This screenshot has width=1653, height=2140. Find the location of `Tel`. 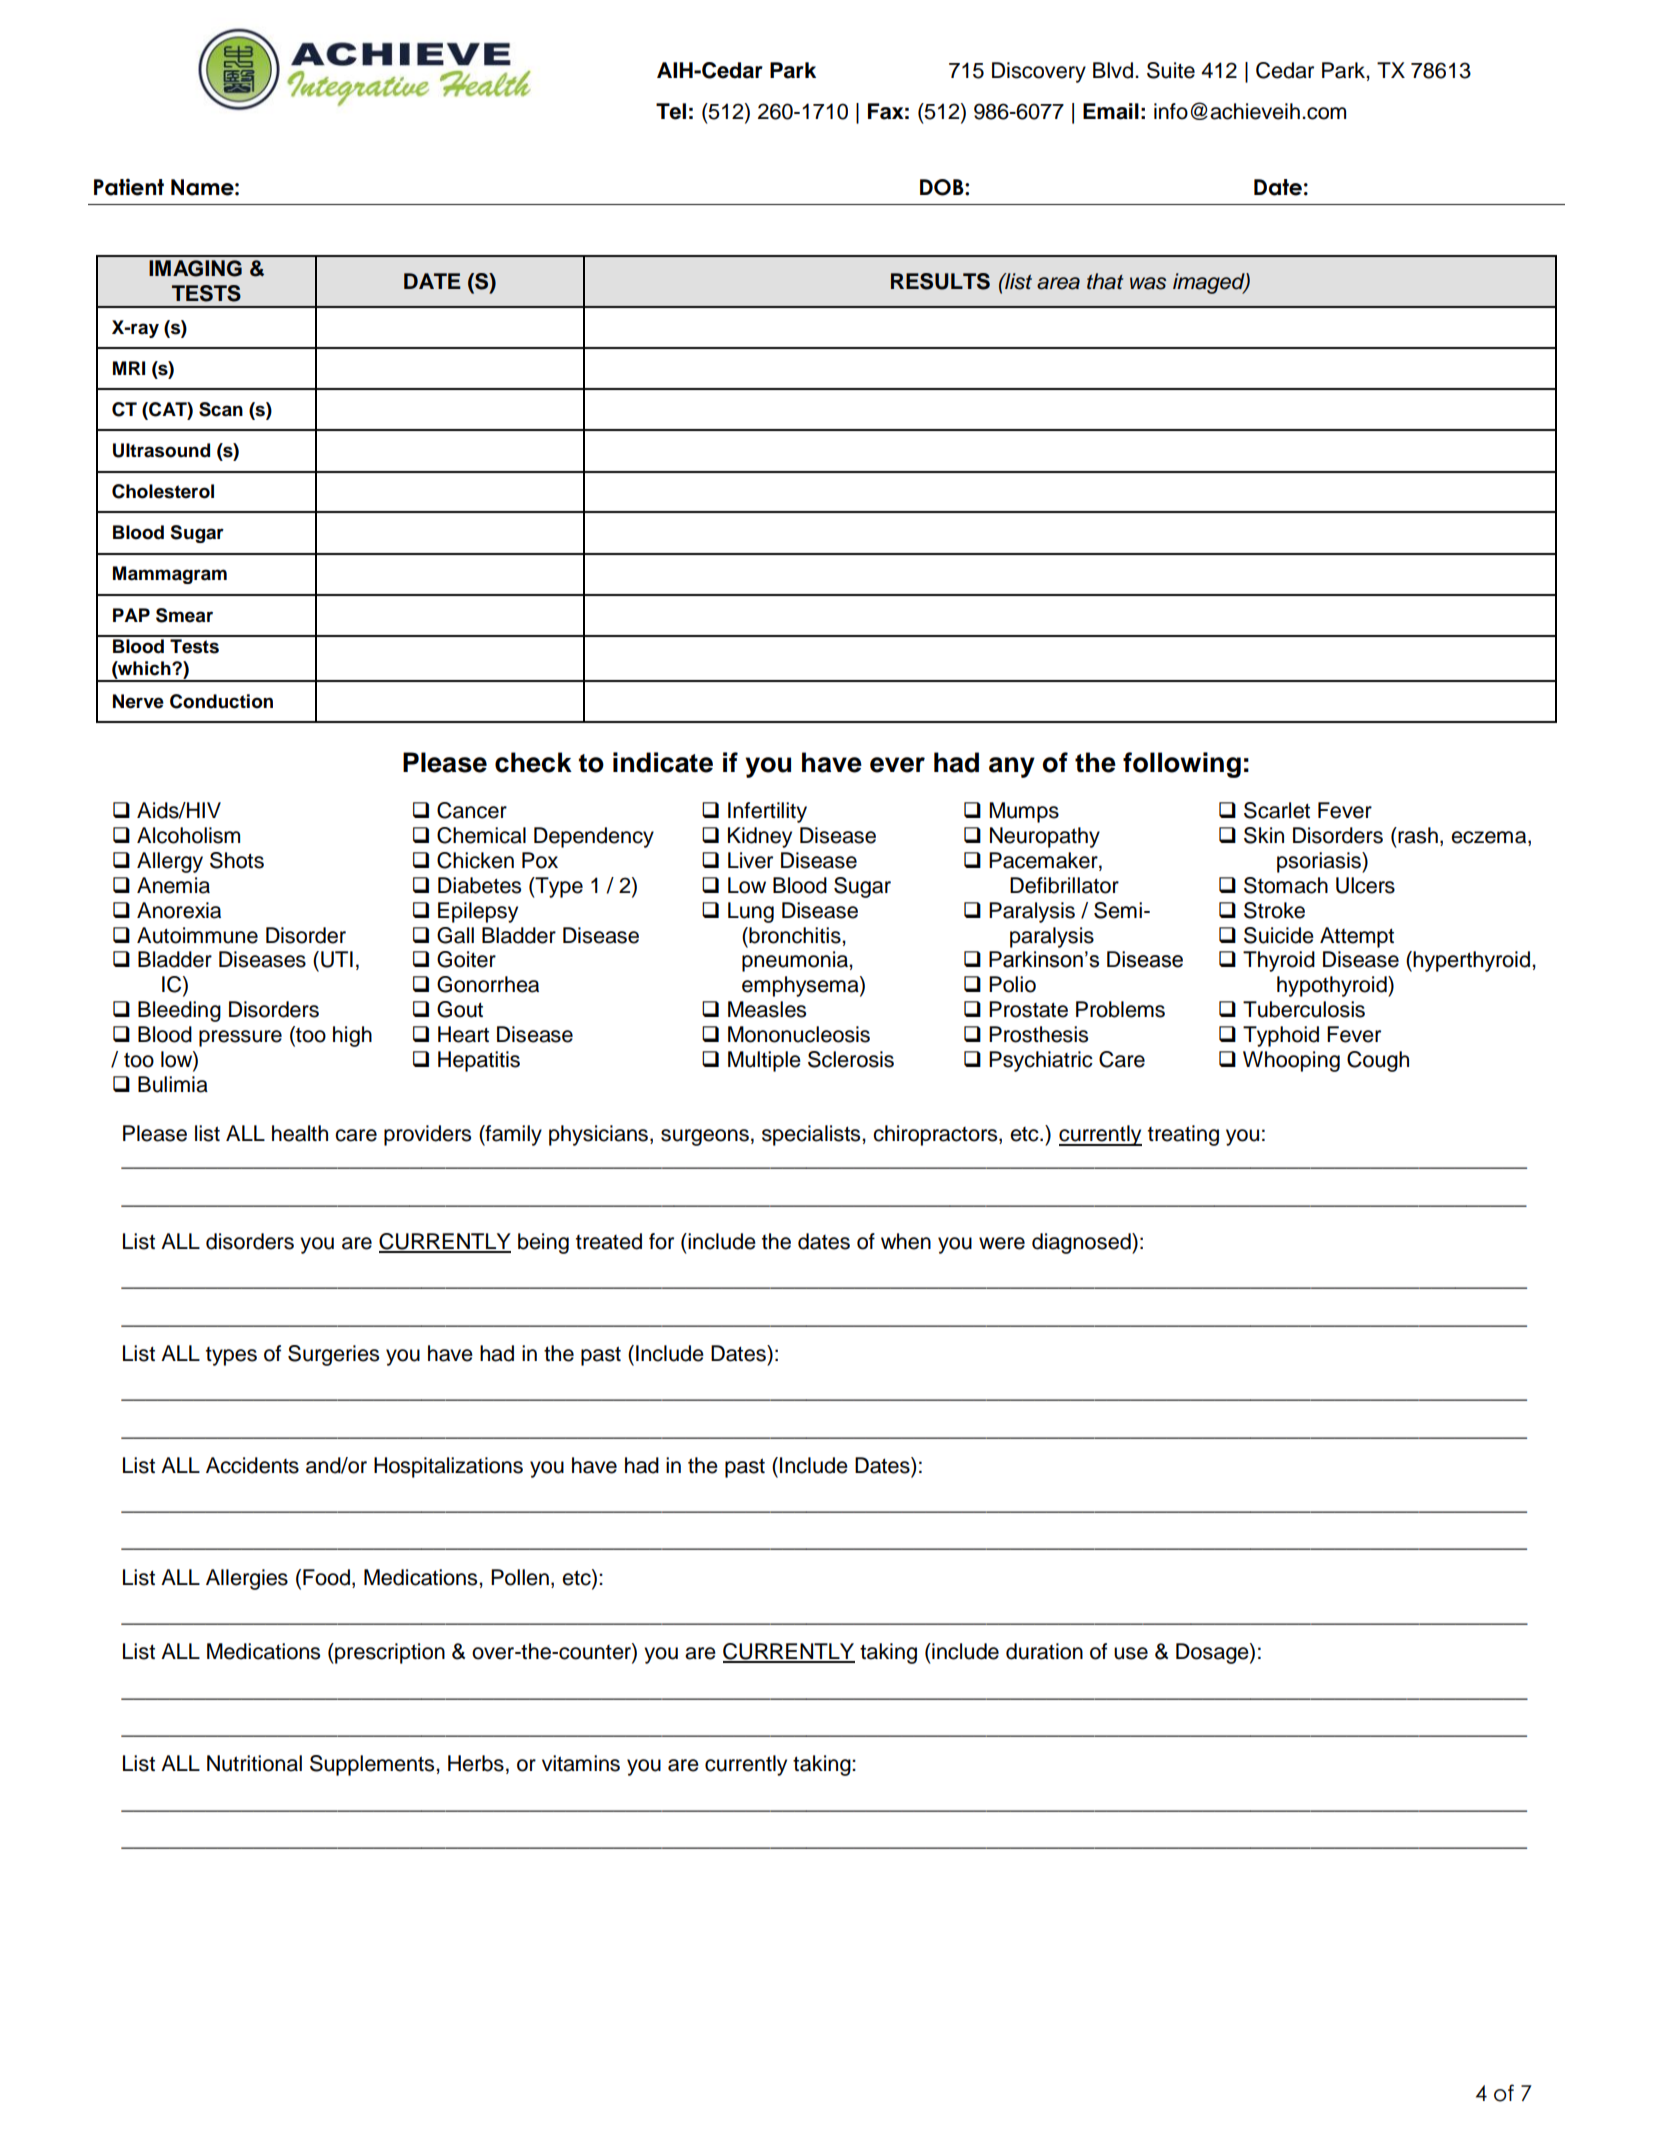

Tel is located at coordinates (671, 111).
